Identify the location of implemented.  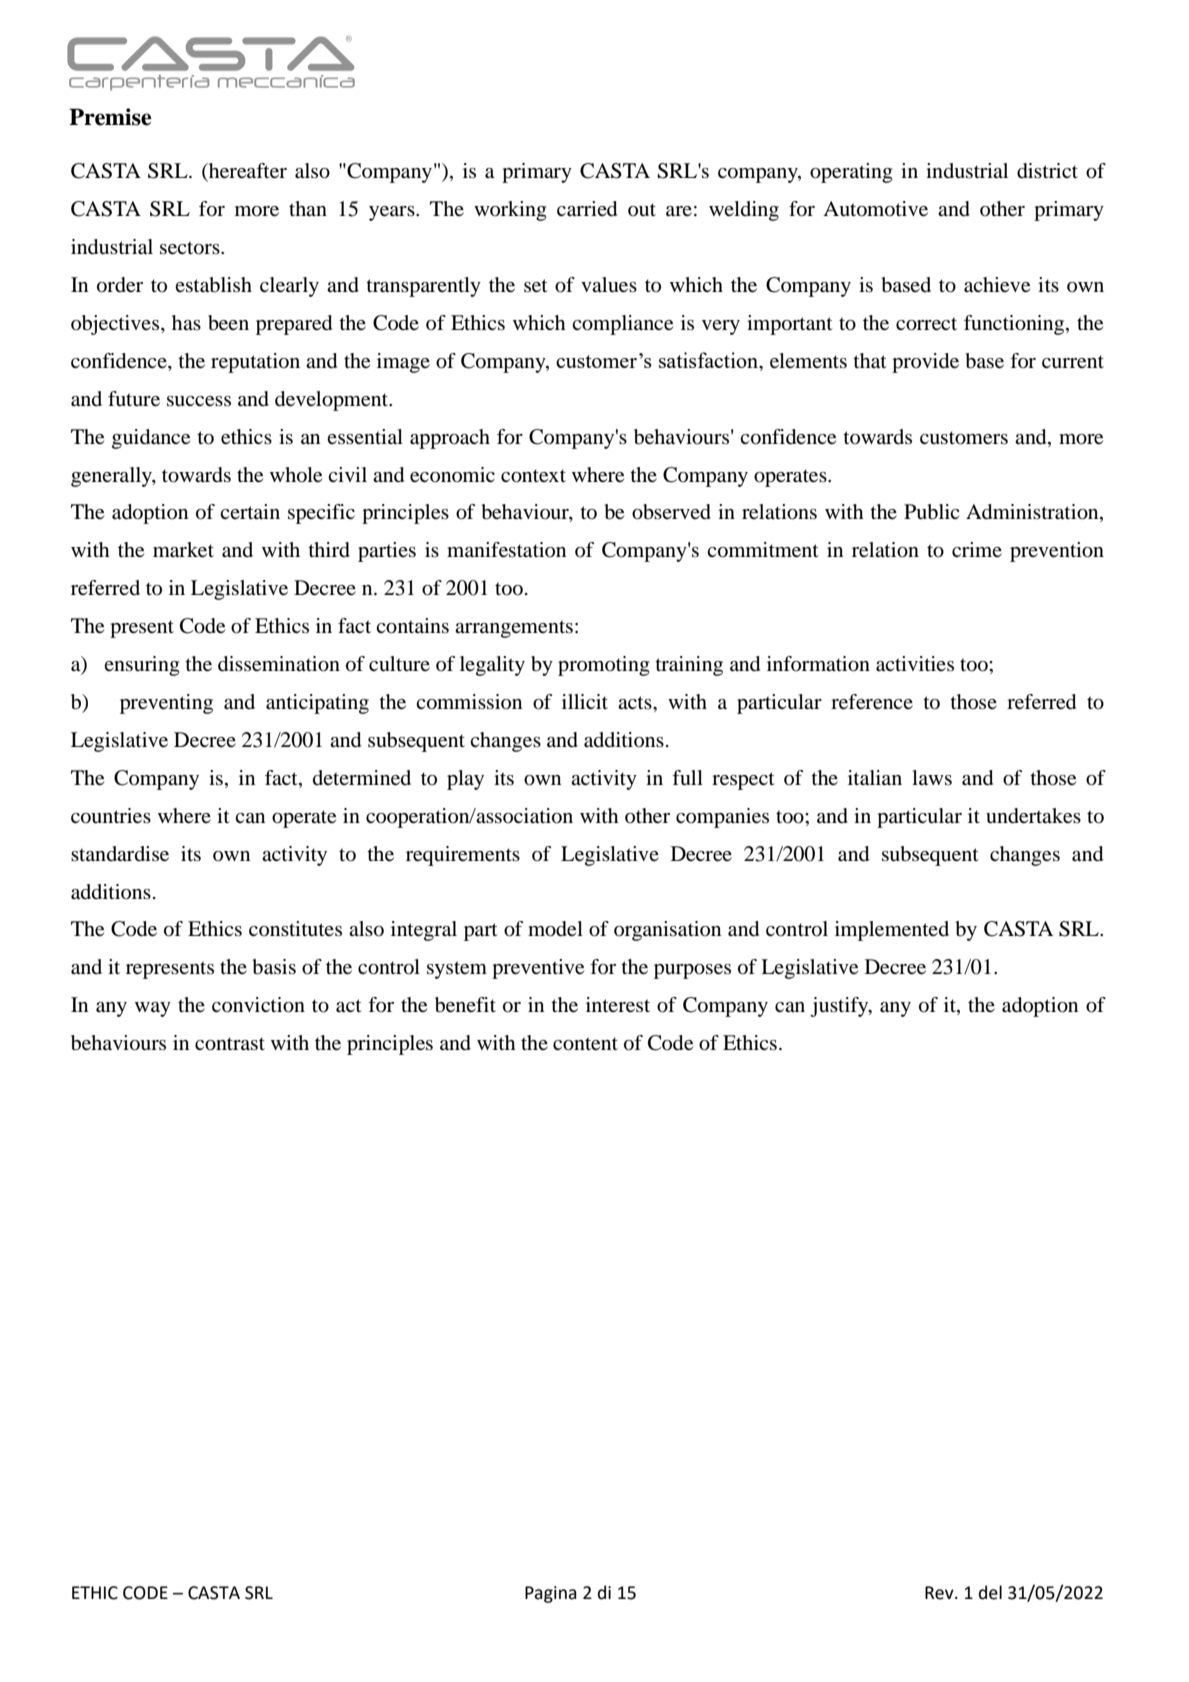
(892, 931).
